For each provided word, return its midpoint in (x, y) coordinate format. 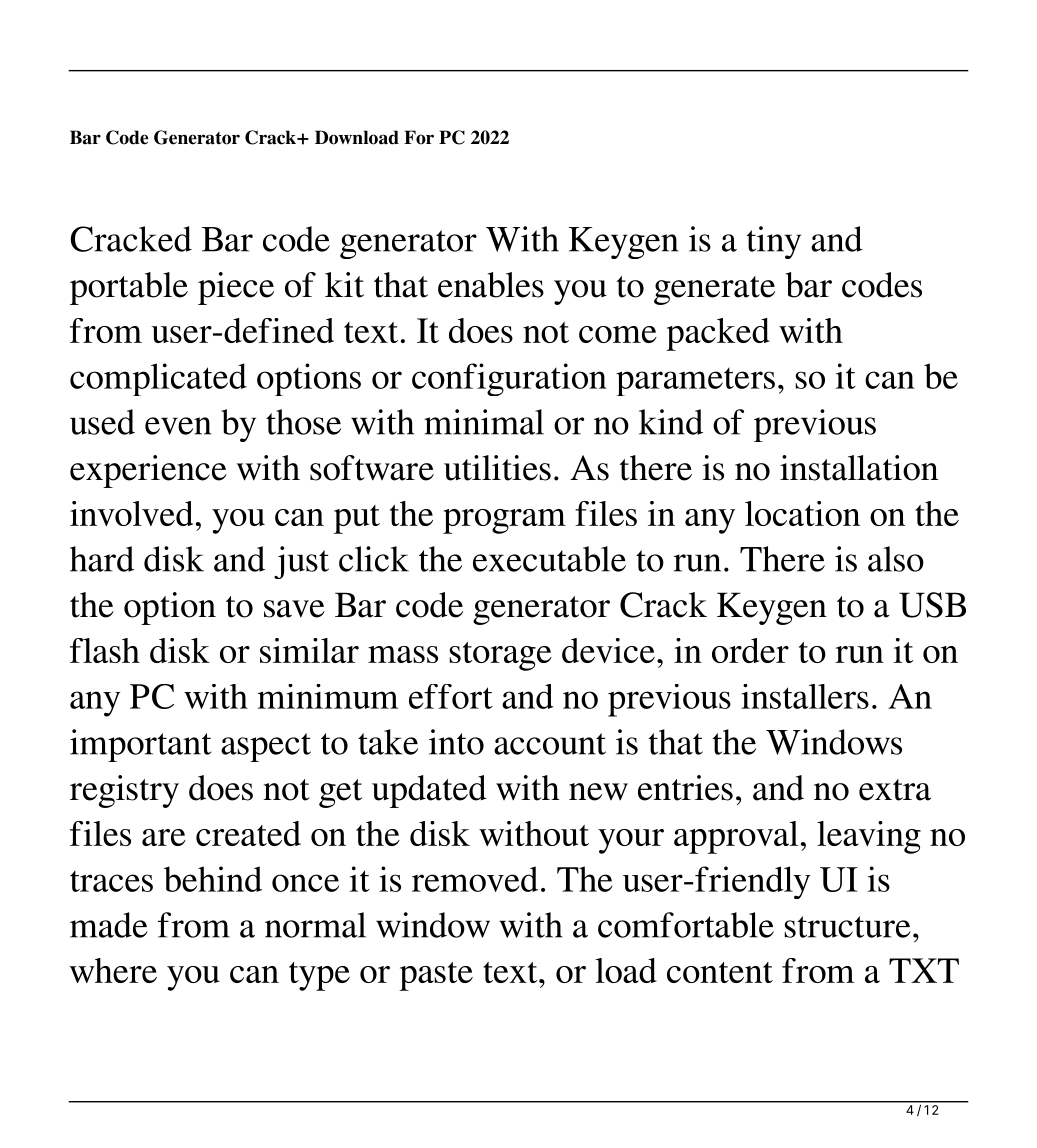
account (550, 744)
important (141, 745)
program (504, 521)
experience (148, 471)
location (802, 513)
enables (491, 285)
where (113, 970)
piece (236, 288)
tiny (773, 242)
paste (436, 976)
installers (805, 696)
